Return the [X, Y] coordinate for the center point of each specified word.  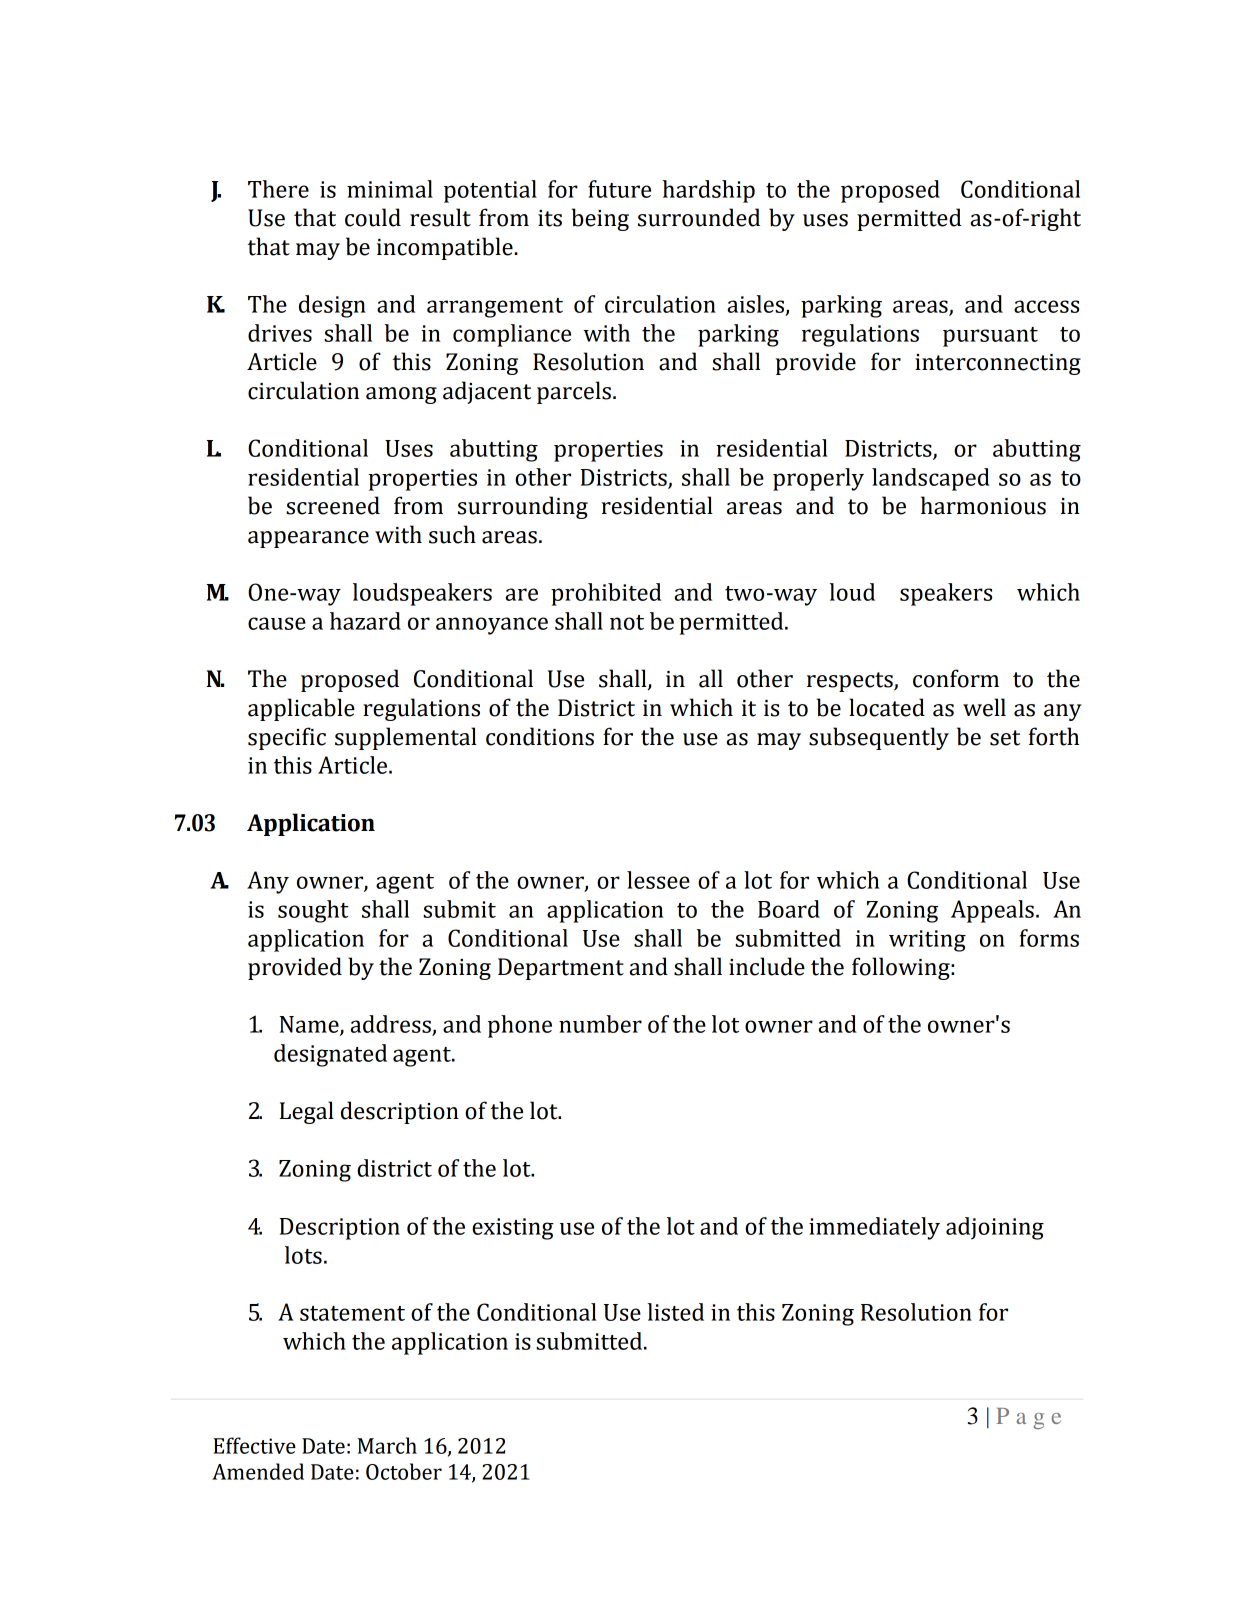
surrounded [699, 217]
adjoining [995, 1228]
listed [676, 1312]
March [387, 1445]
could [373, 217]
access [1046, 306]
